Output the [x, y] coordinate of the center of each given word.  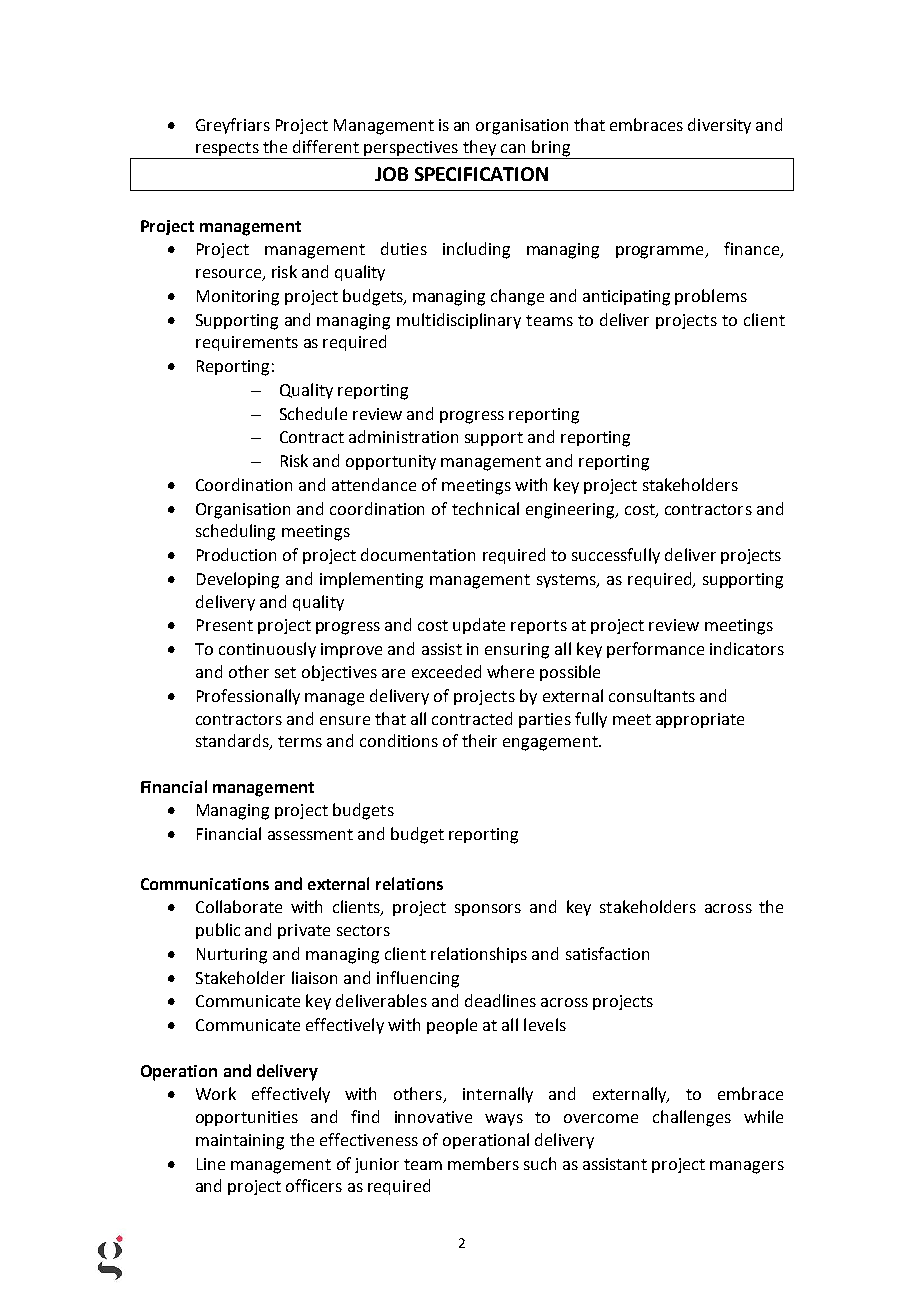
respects [227, 150]
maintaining [240, 1142]
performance [655, 650]
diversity [719, 126]
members [483, 1163]
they [479, 149]
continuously [267, 650]
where [510, 671]
